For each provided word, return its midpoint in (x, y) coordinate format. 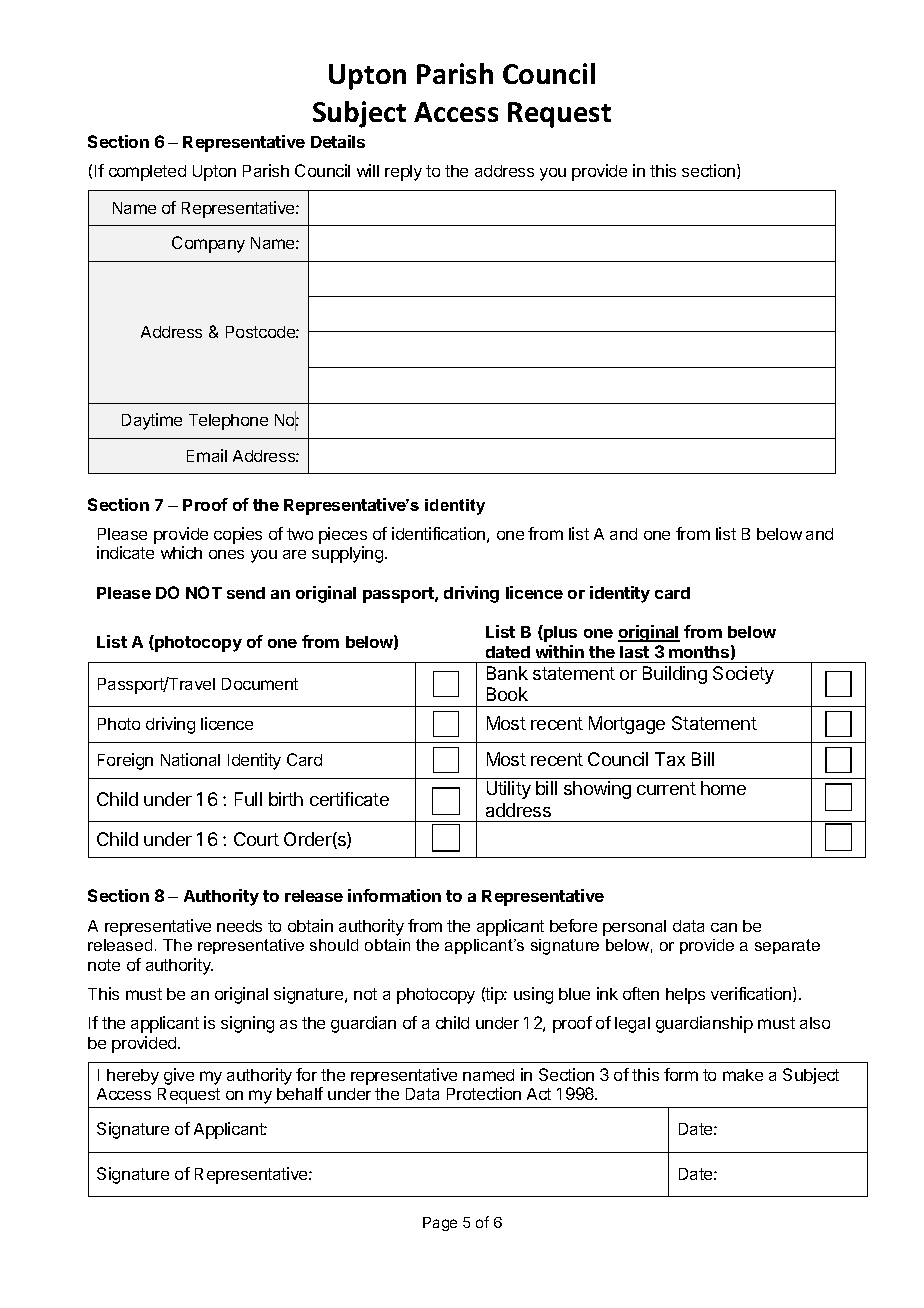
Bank (507, 673)
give (179, 1076)
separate (787, 946)
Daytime (152, 421)
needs (239, 926)
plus (559, 633)
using (533, 995)
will (368, 170)
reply (403, 173)
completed (147, 173)
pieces (343, 535)
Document (260, 684)
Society (743, 675)
